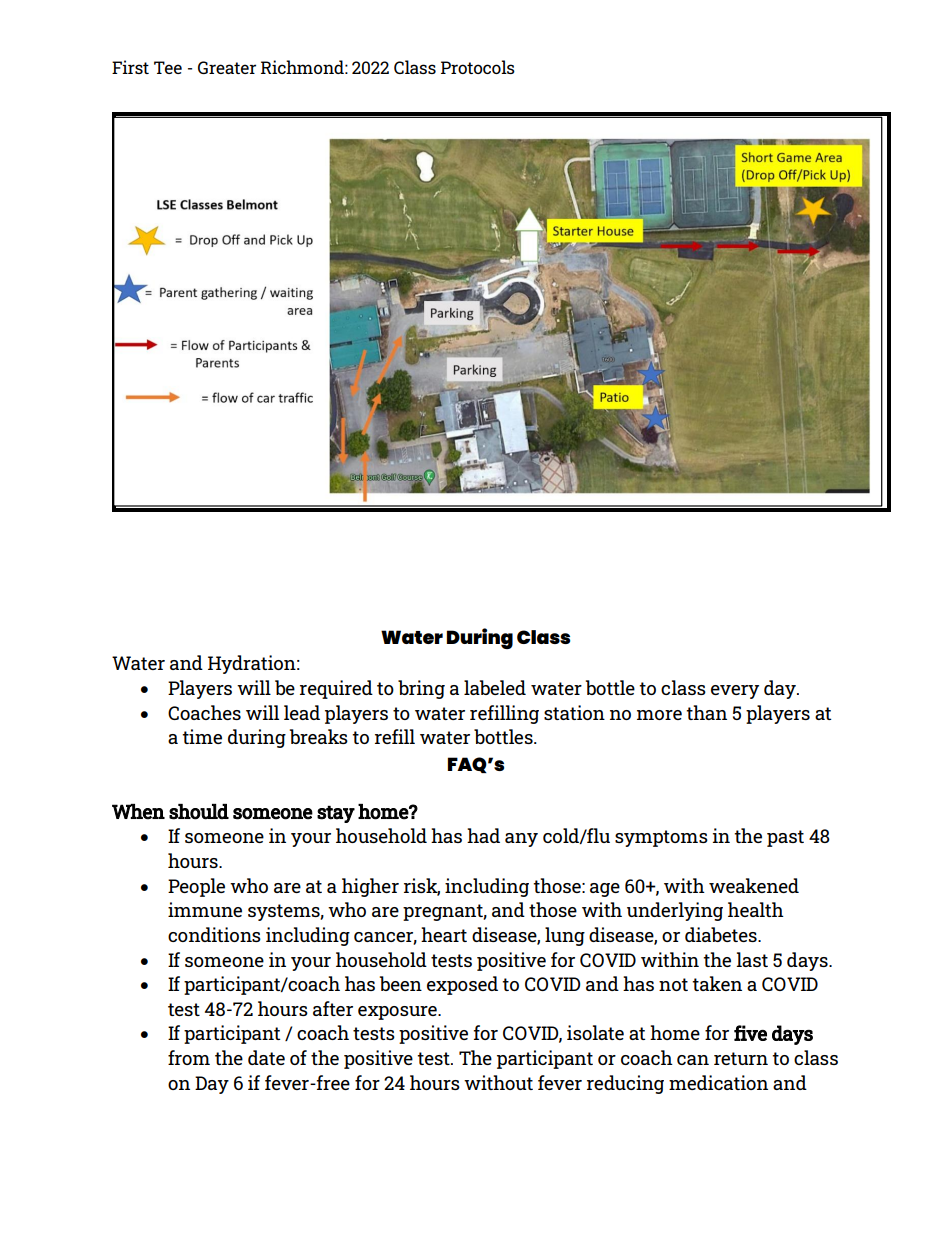 This screenshot has height=1233, width=952. I want to click on from, so click(189, 1057).
